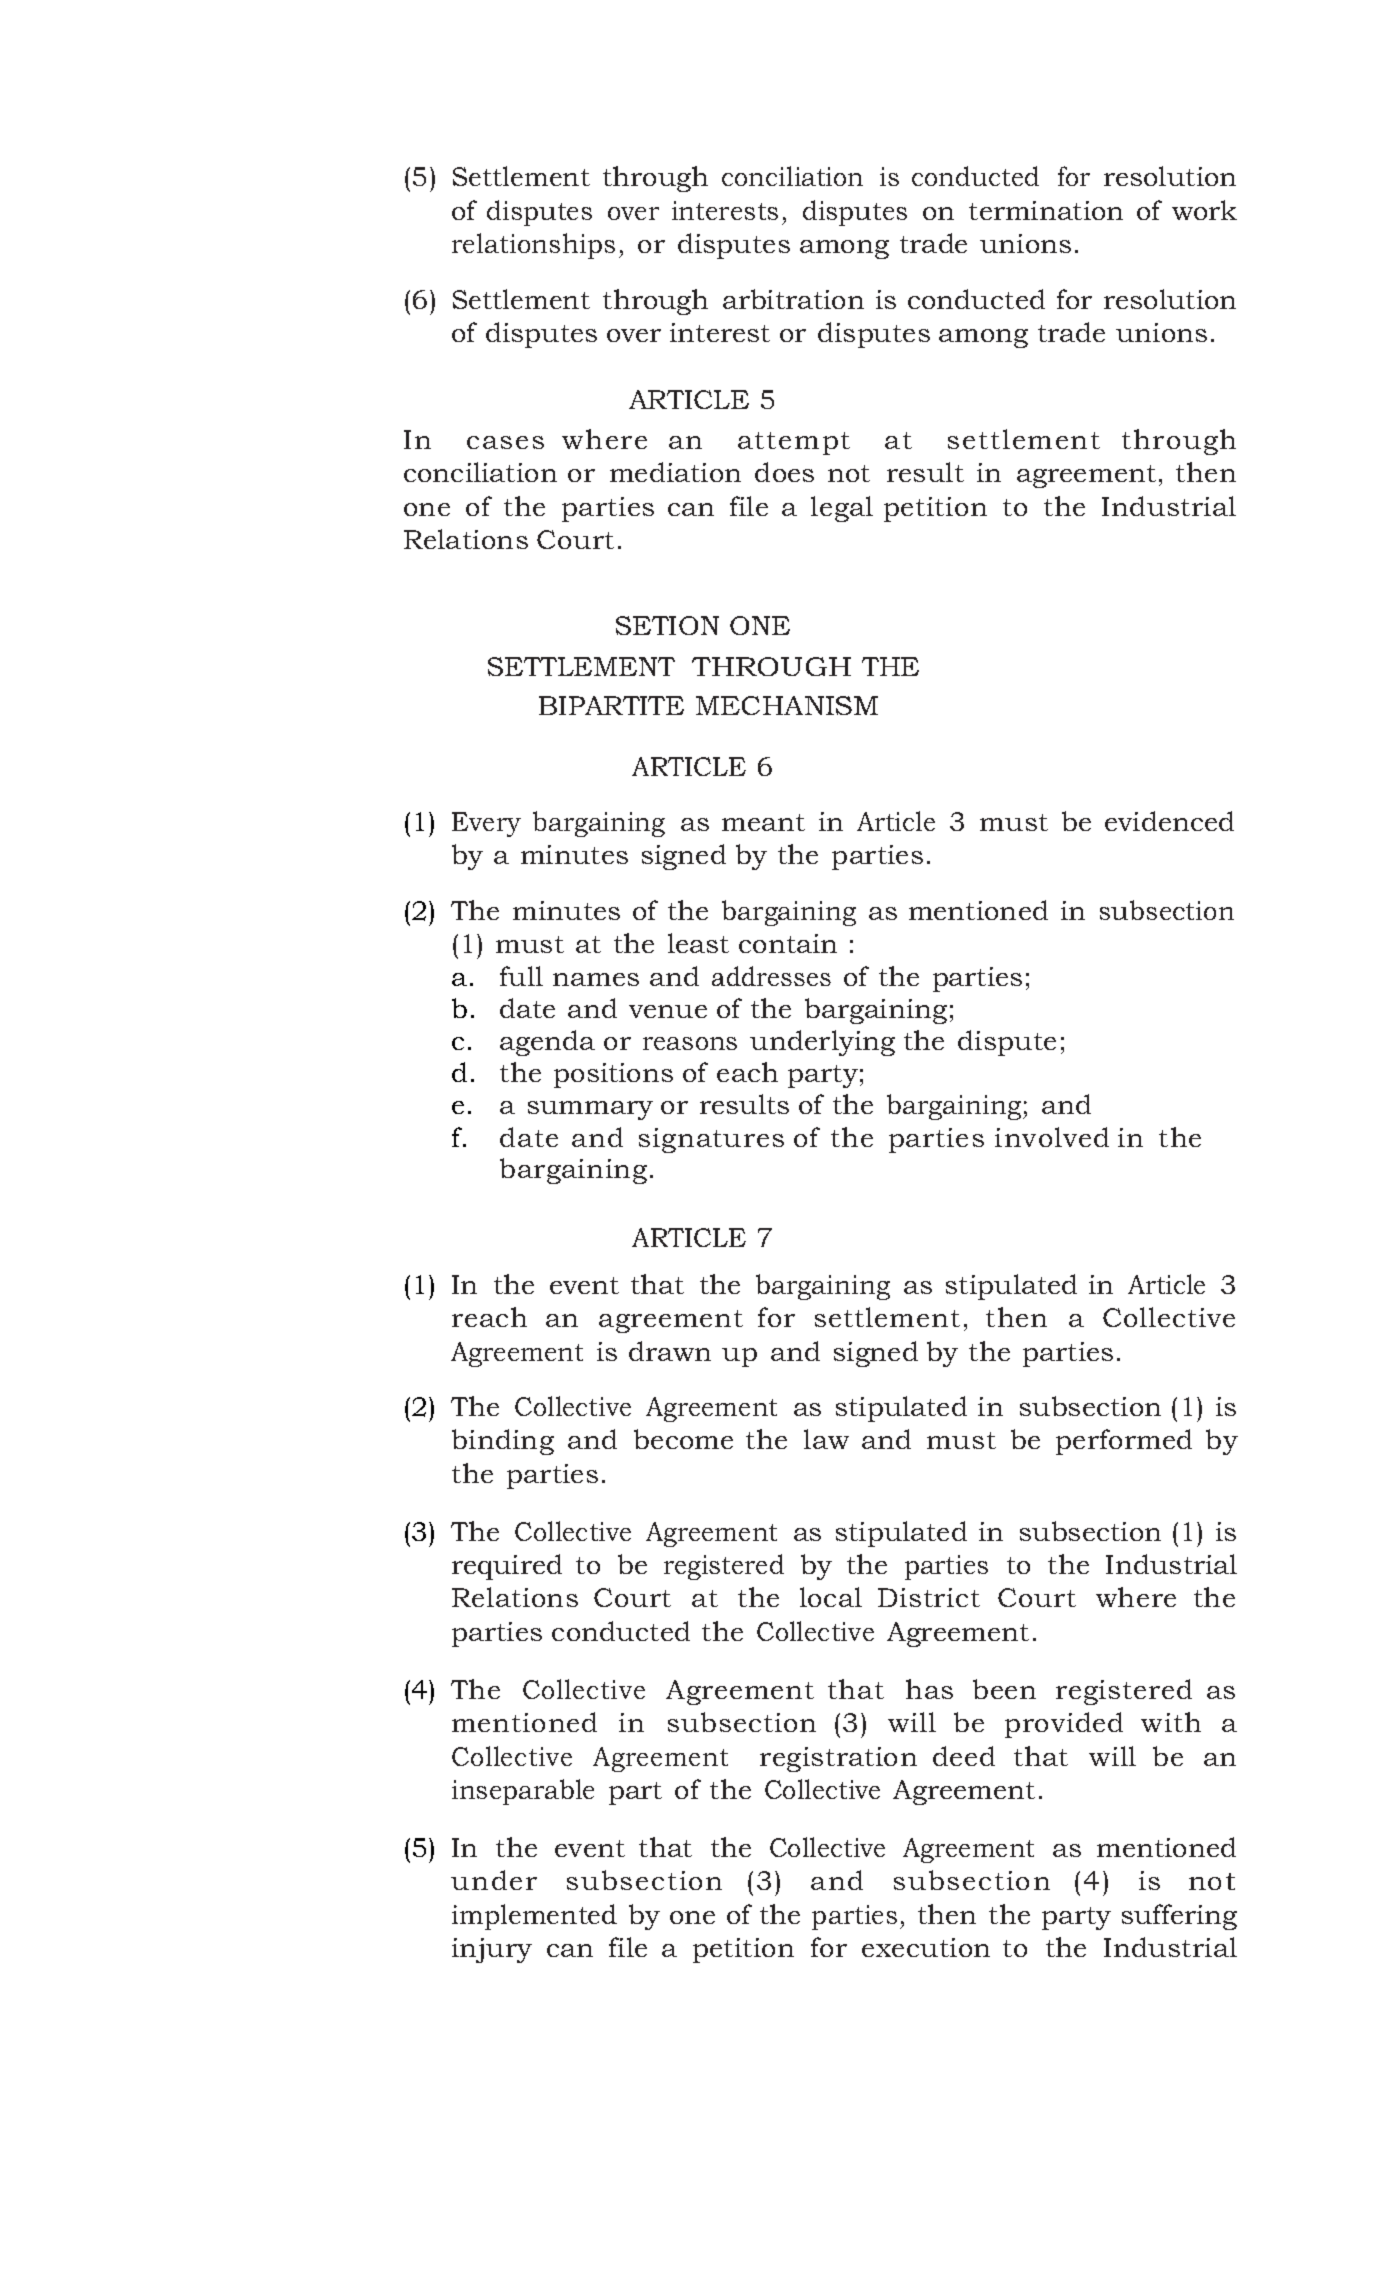 This screenshot has width=1392, height=2292. I want to click on execution, so click(926, 1947).
